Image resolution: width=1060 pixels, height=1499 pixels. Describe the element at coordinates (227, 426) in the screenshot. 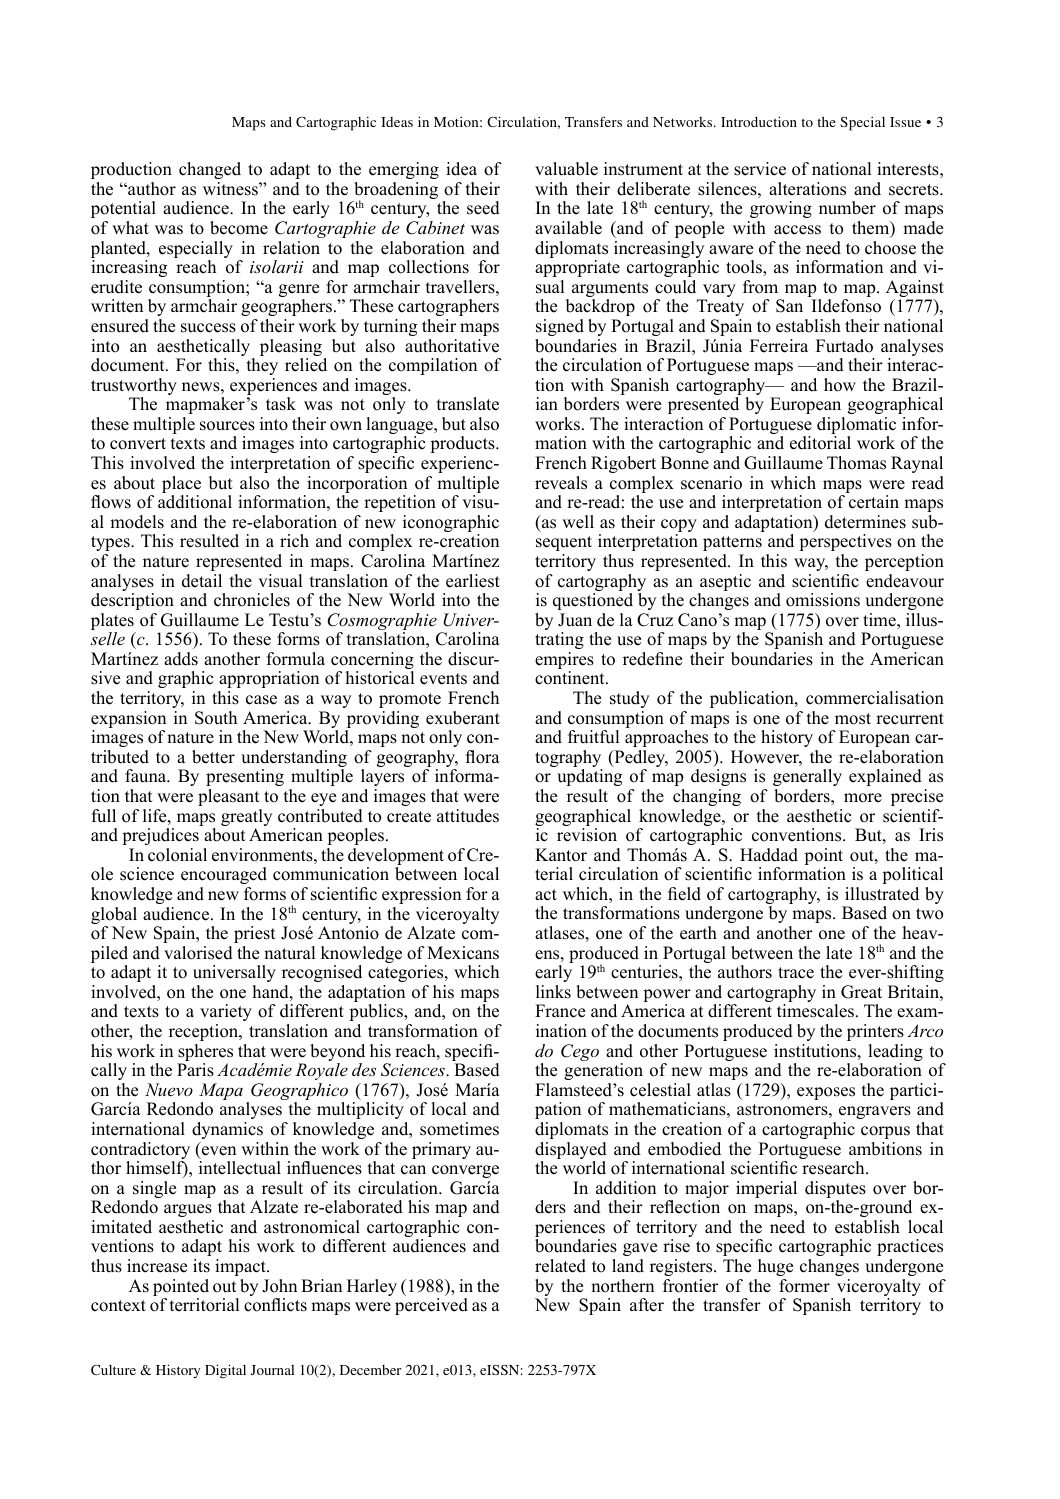

I see `sources` at that location.
